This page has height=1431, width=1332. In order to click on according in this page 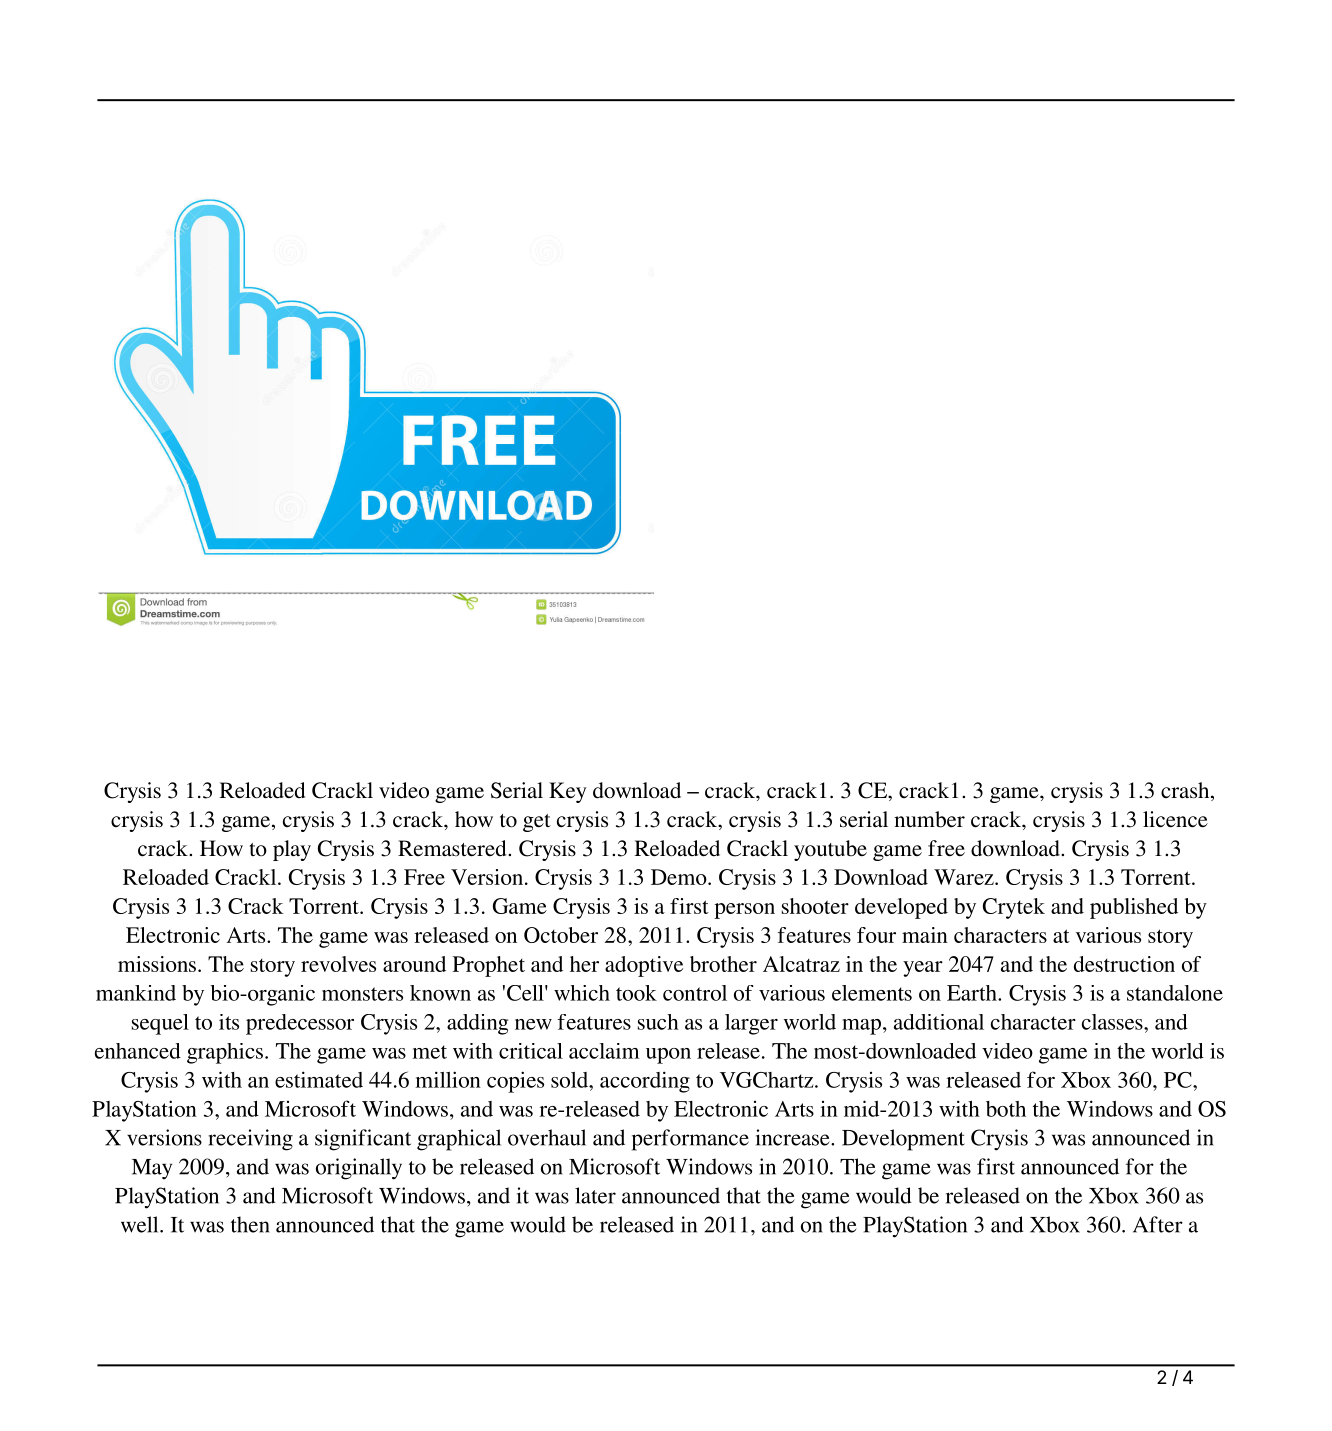, I will do `click(645, 1082)`.
